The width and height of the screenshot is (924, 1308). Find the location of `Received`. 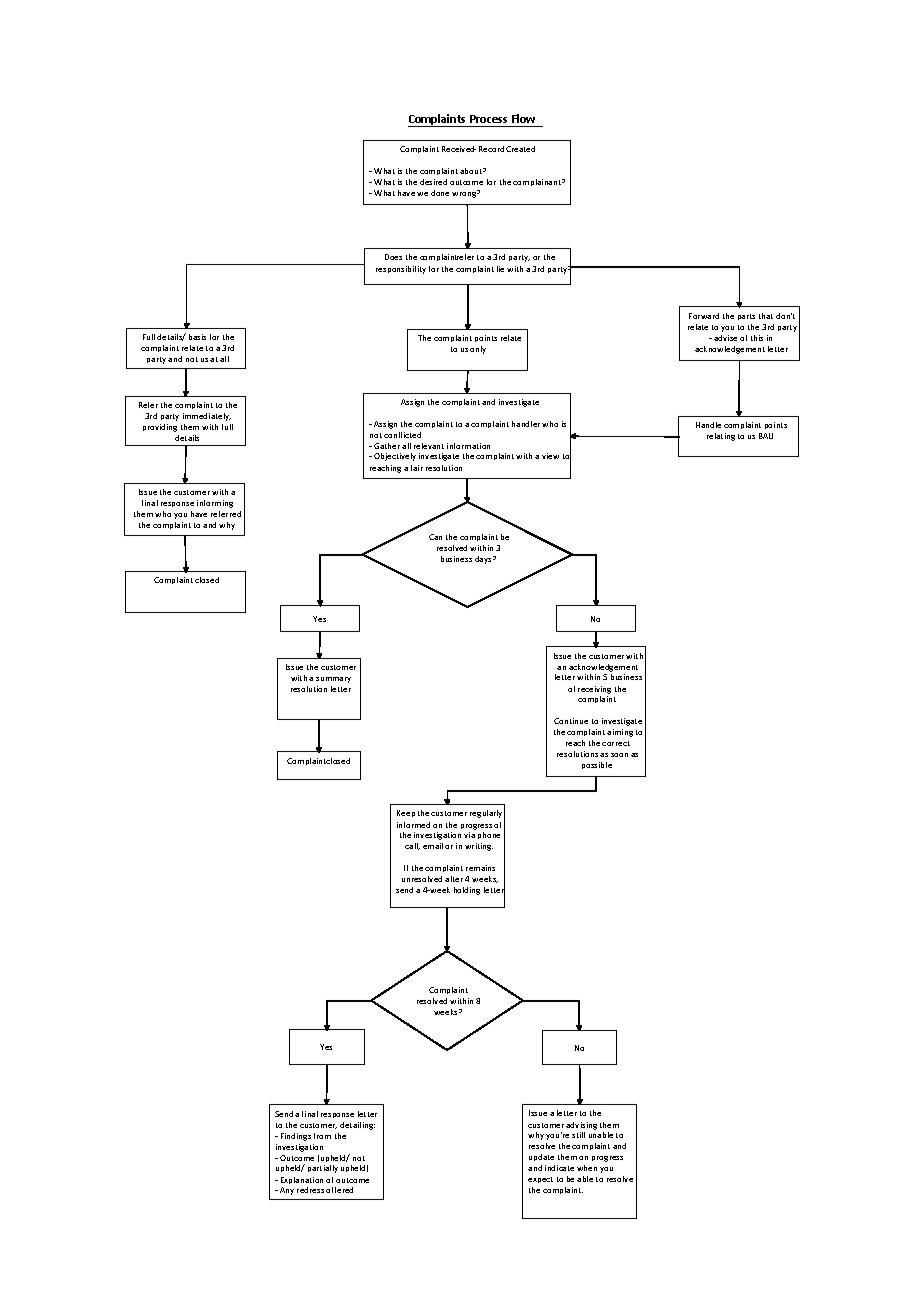

Received is located at coordinates (459, 149).
